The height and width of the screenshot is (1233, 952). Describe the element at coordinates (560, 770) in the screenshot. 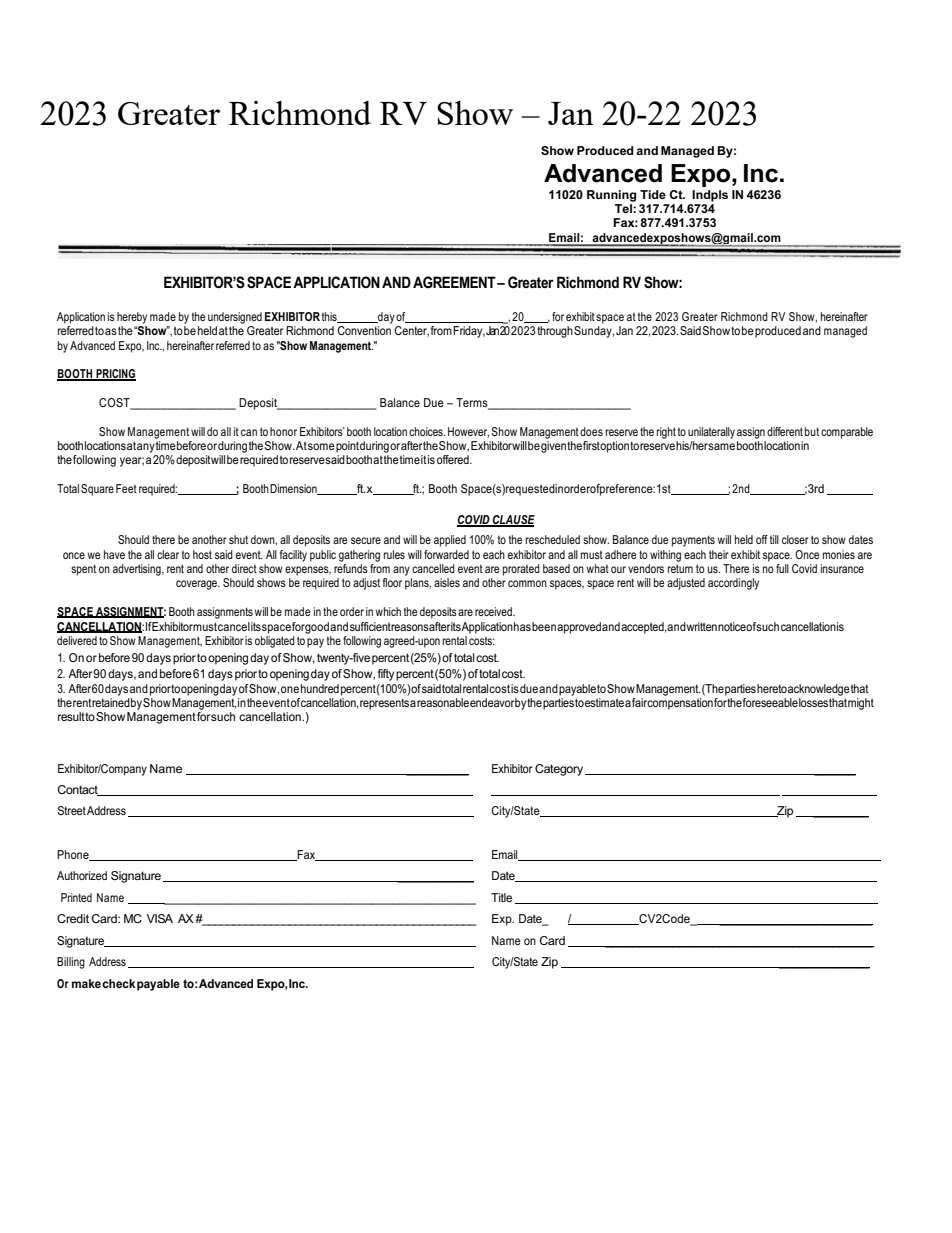

I see `Category` at that location.
